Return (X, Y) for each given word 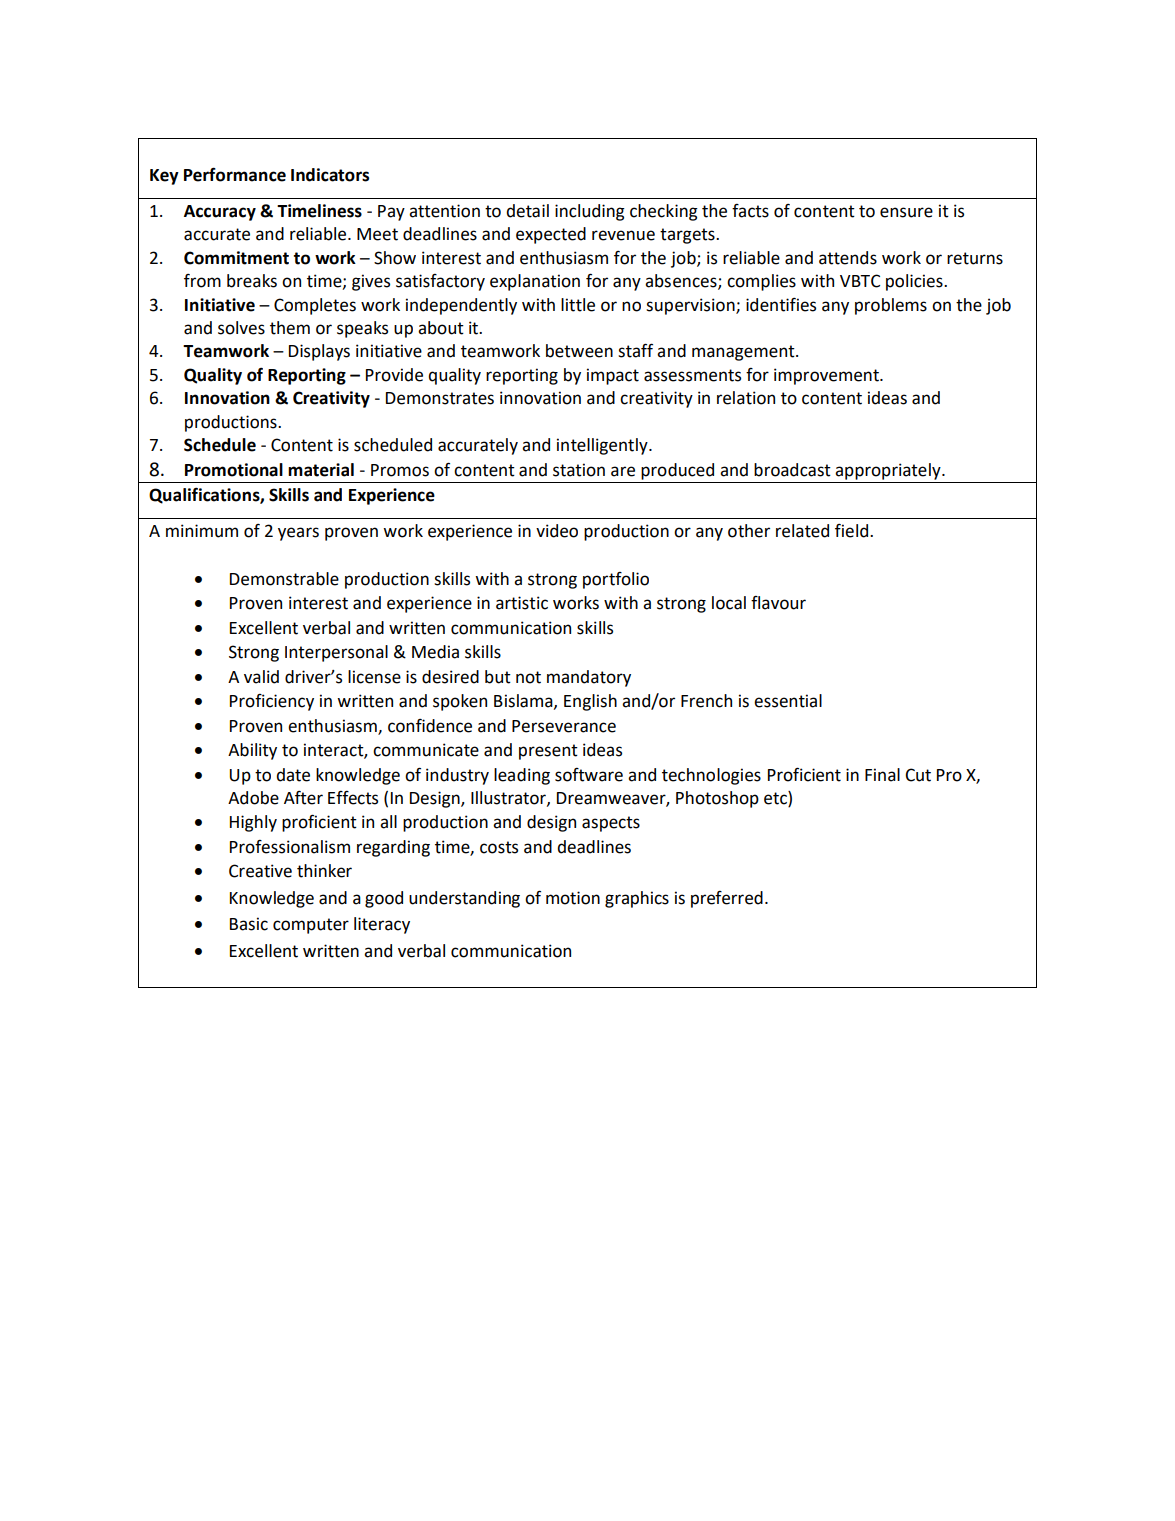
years (298, 534)
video (557, 531)
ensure (906, 212)
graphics (637, 899)
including (590, 212)
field (853, 531)
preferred (727, 899)
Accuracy (220, 213)
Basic (249, 924)
